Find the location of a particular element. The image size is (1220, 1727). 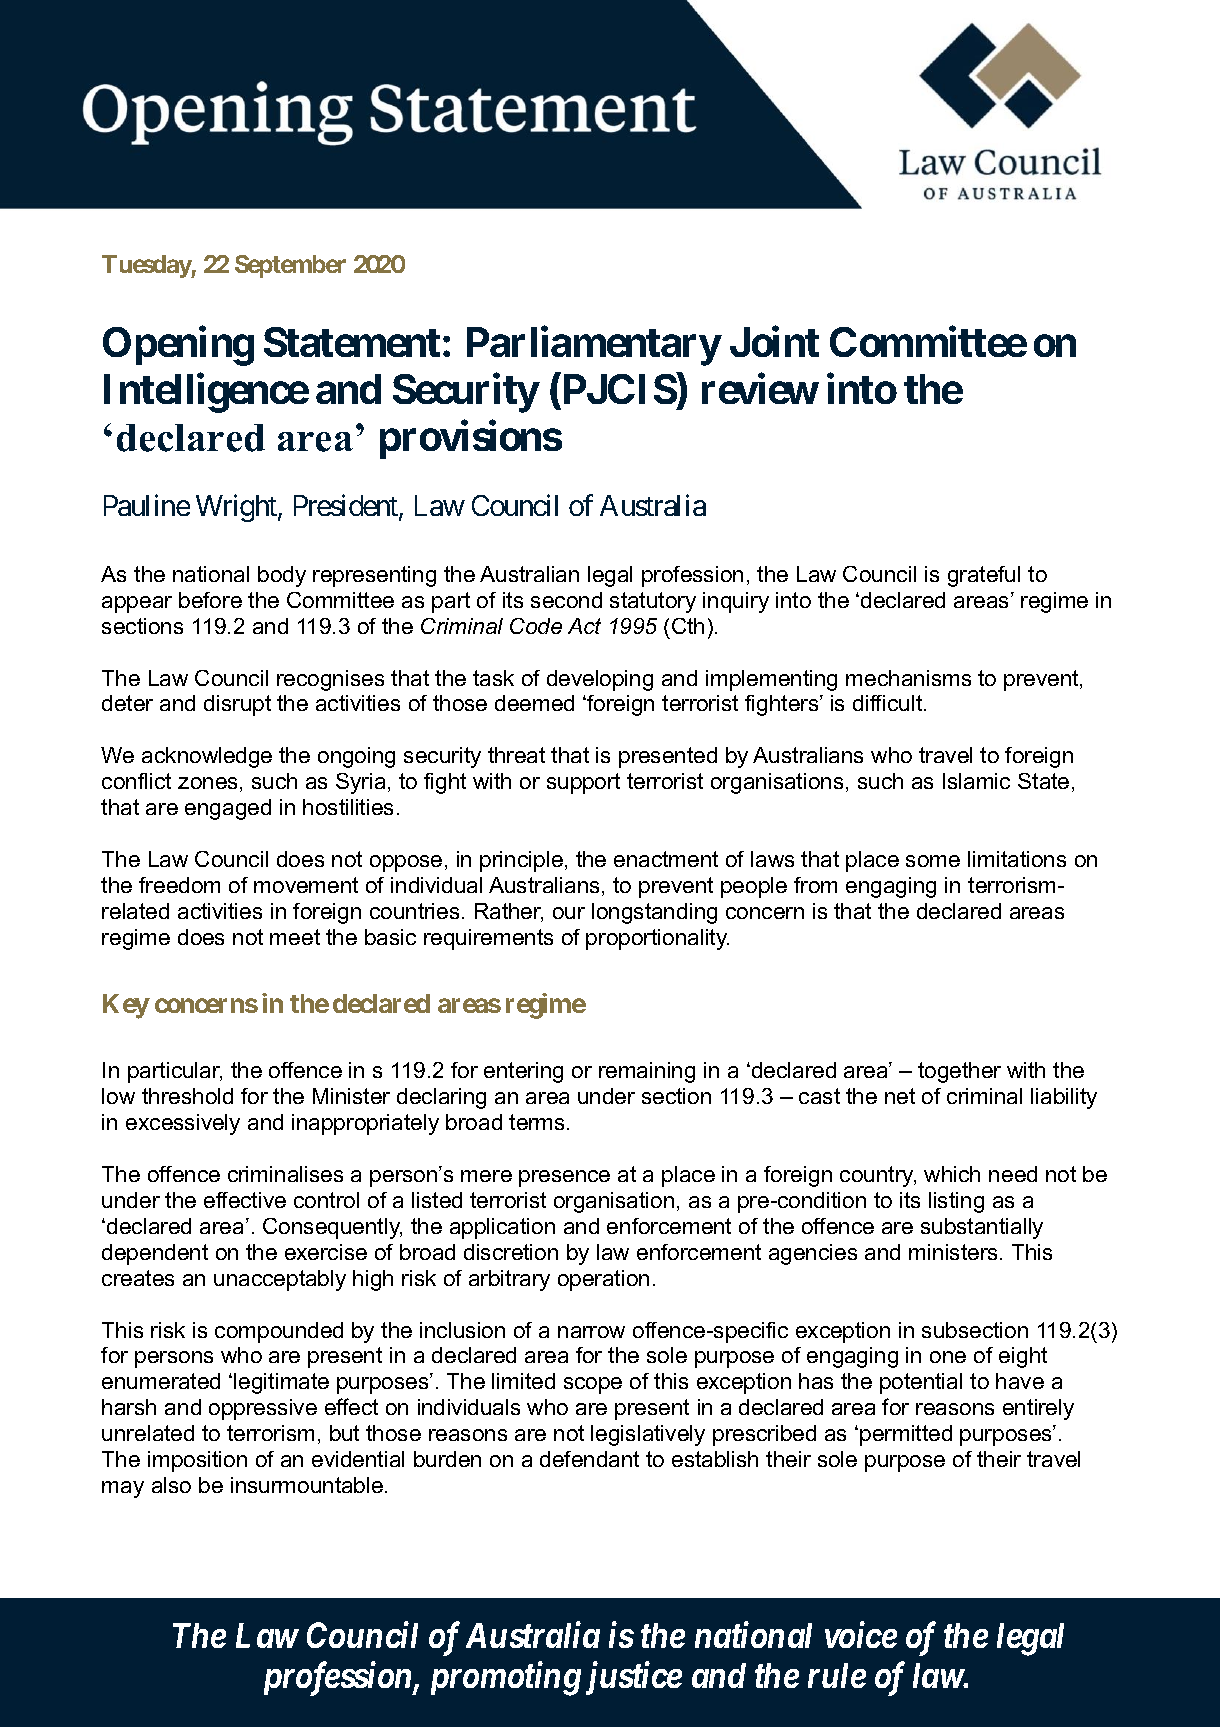

September is located at coordinates (290, 266).
